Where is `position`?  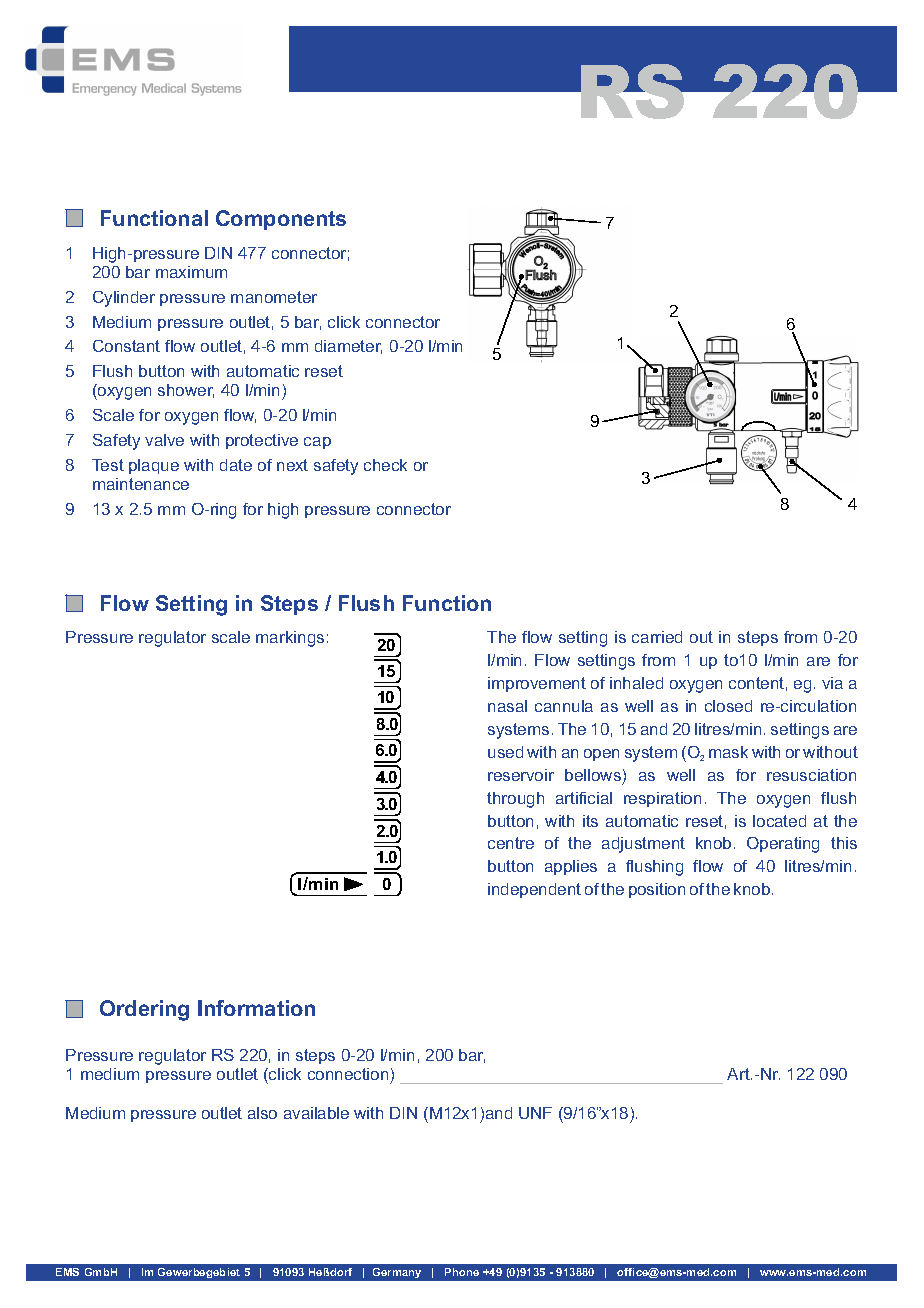
position is located at coordinates (657, 890).
